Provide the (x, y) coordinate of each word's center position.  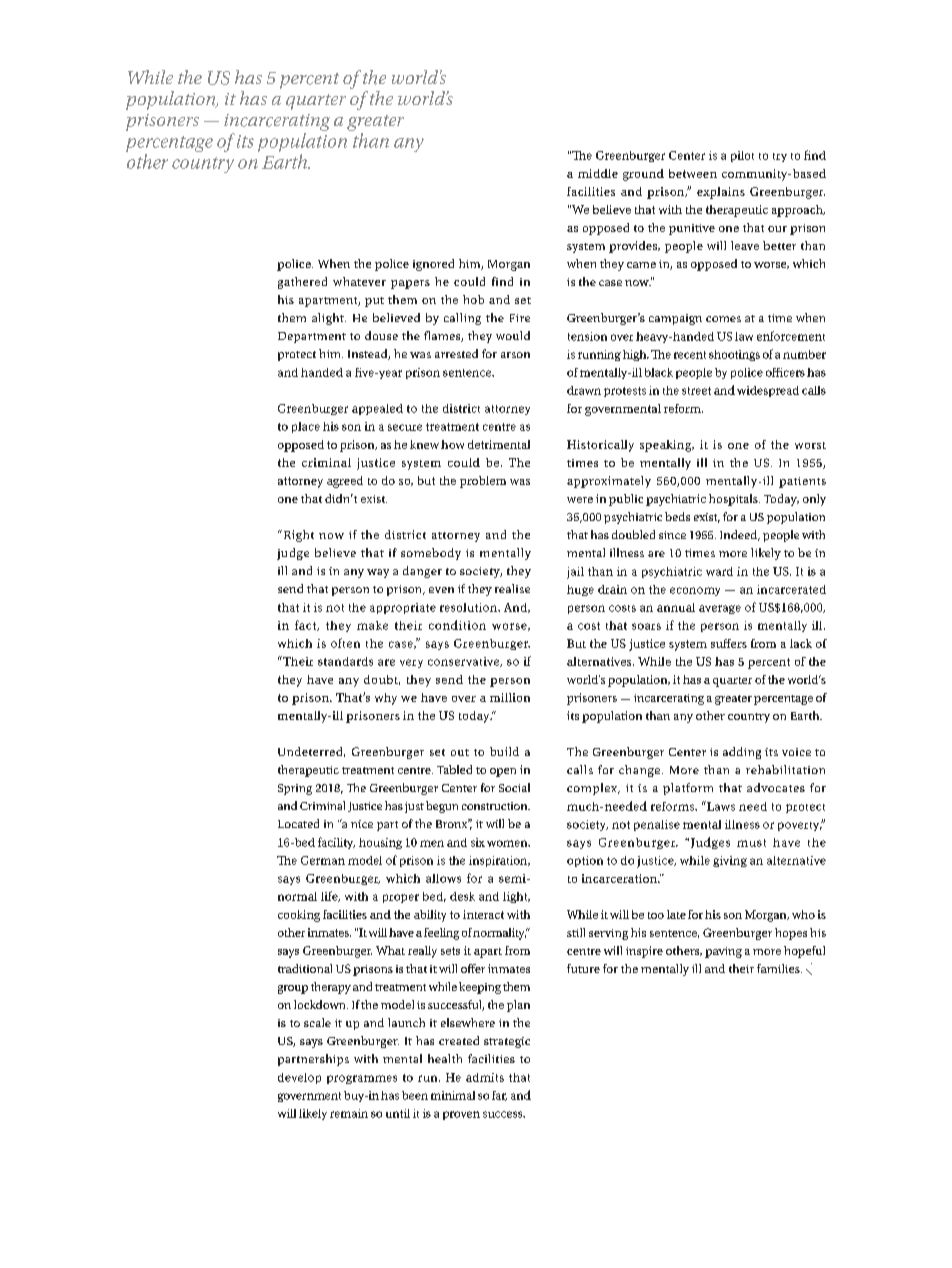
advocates (776, 787)
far (499, 1096)
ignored (433, 265)
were (580, 500)
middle (598, 173)
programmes (362, 1079)
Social (514, 787)
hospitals (734, 500)
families (779, 968)
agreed (345, 482)
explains (721, 193)
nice (362, 824)
